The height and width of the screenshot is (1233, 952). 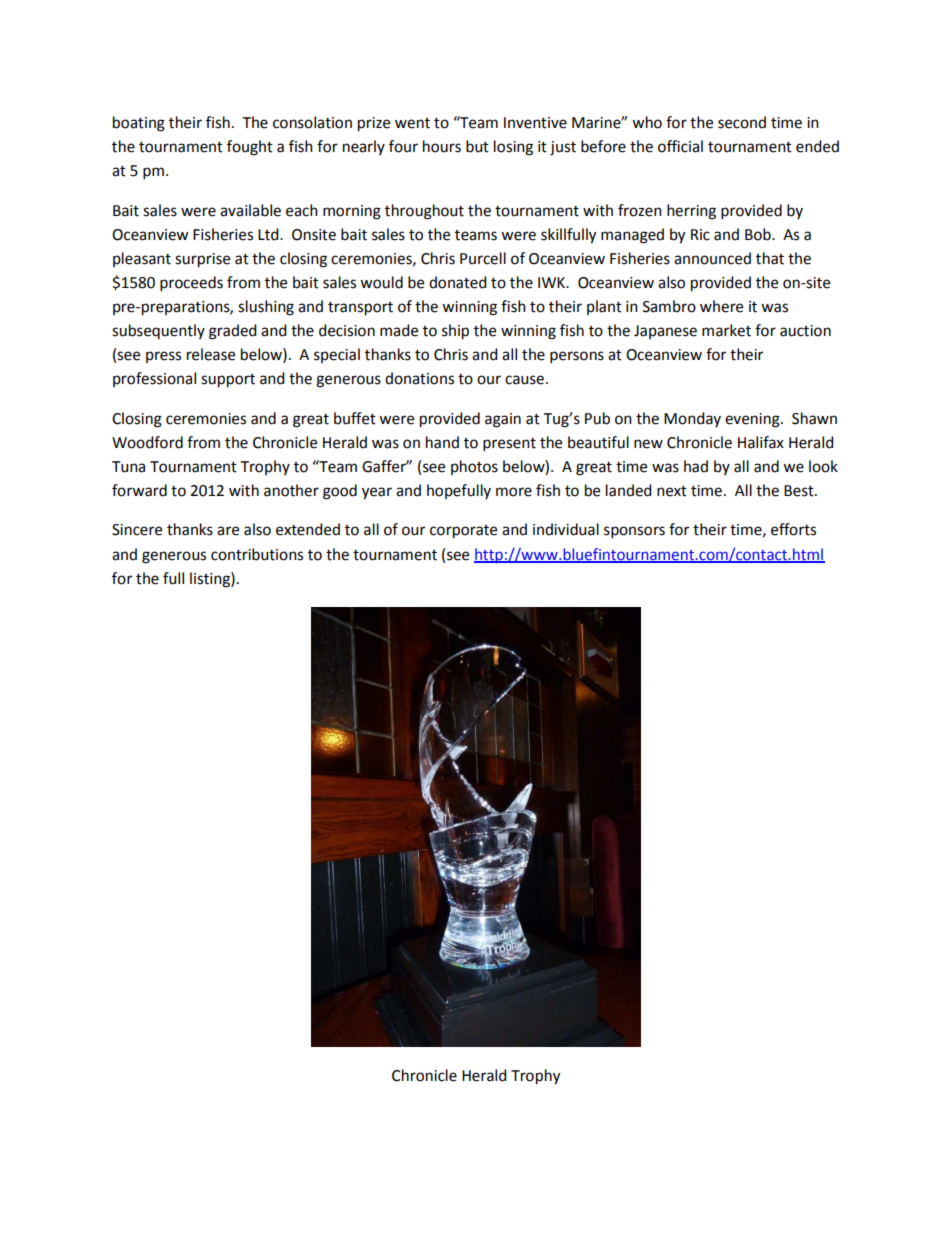 What do you see at coordinates (761, 442) in the screenshot?
I see `Halifax` at bounding box center [761, 442].
